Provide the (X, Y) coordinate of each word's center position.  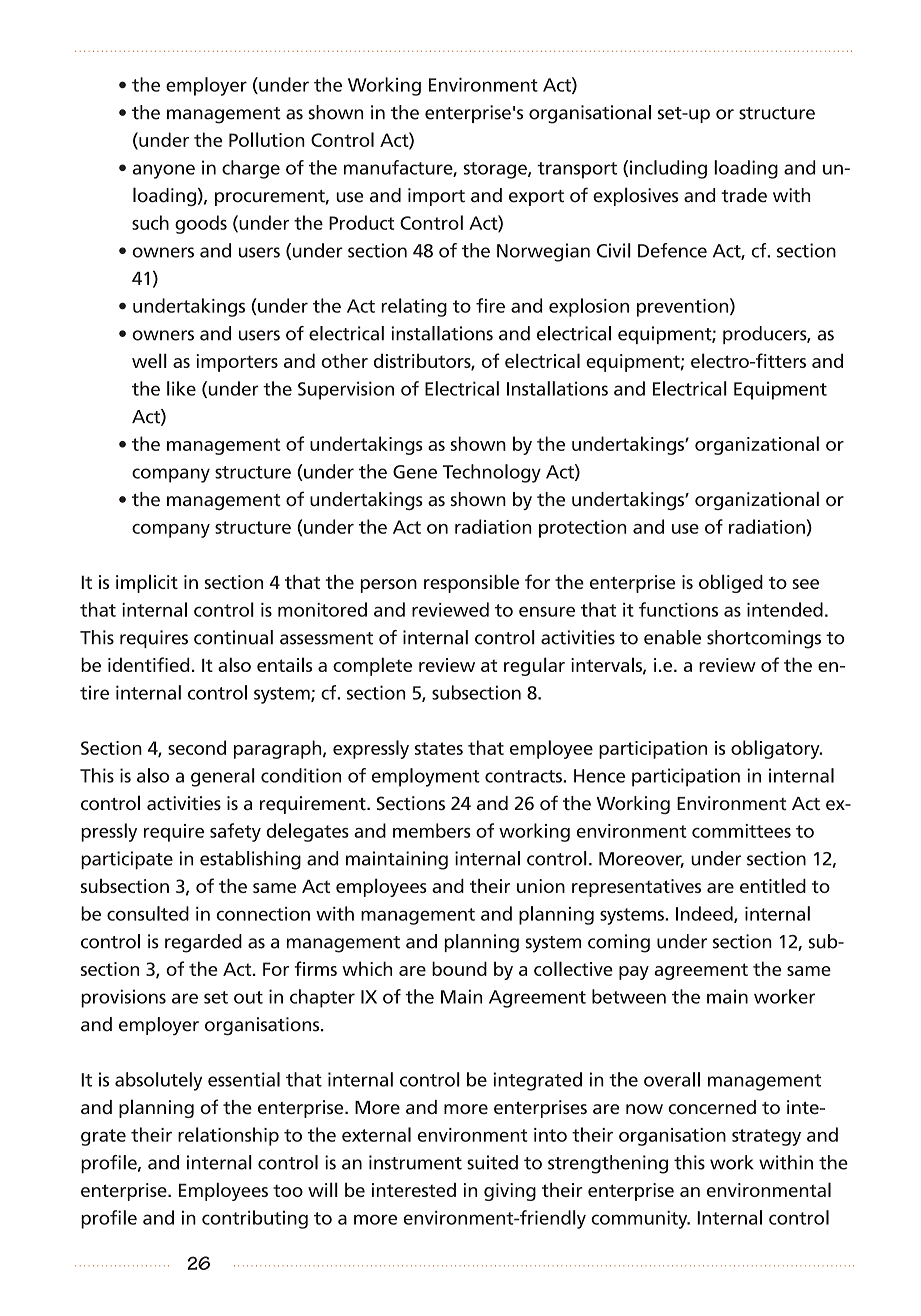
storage (496, 170)
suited (492, 1162)
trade (744, 195)
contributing (255, 1219)
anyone (163, 171)
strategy (766, 1137)
